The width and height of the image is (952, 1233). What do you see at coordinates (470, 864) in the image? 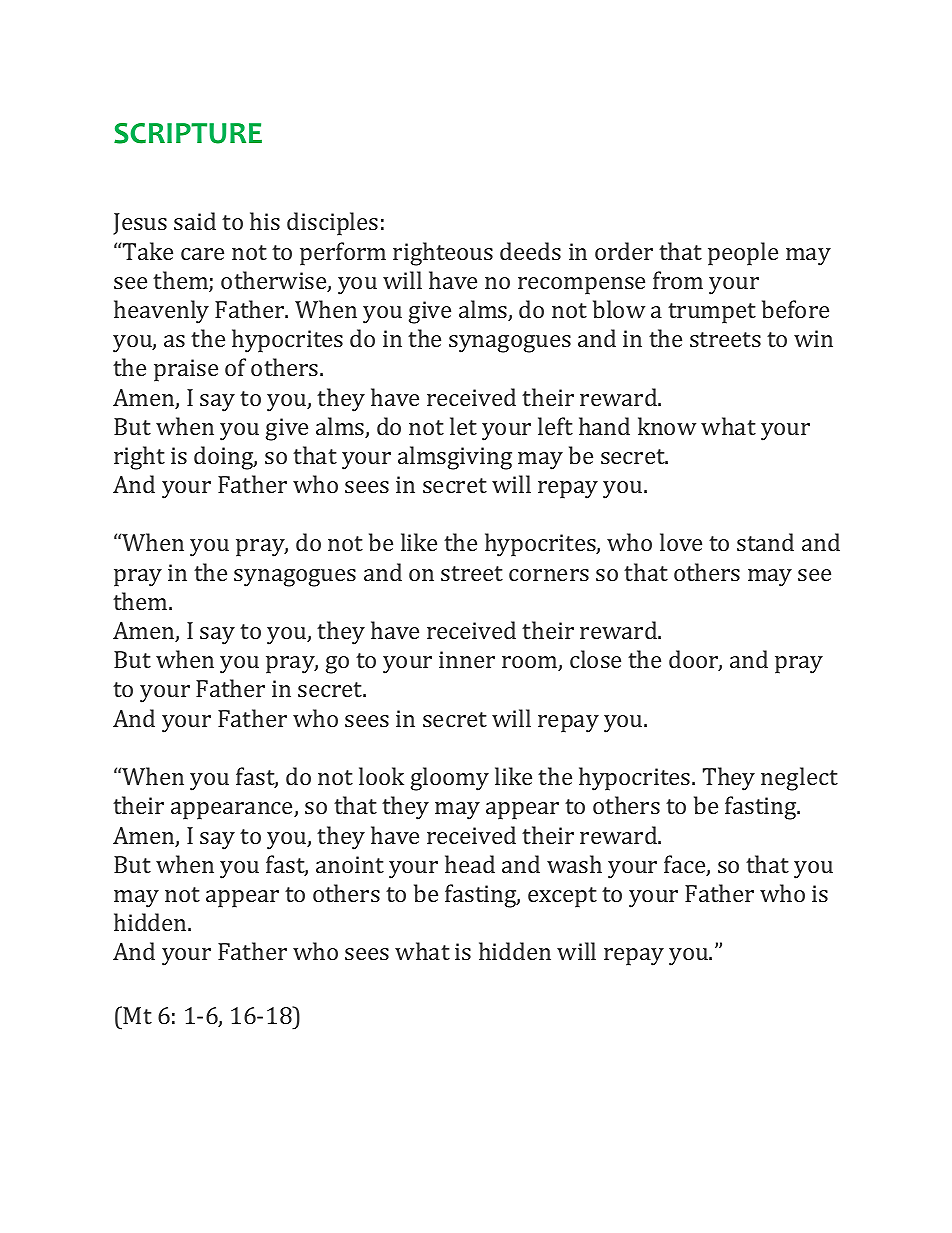
I see `head` at bounding box center [470, 864].
